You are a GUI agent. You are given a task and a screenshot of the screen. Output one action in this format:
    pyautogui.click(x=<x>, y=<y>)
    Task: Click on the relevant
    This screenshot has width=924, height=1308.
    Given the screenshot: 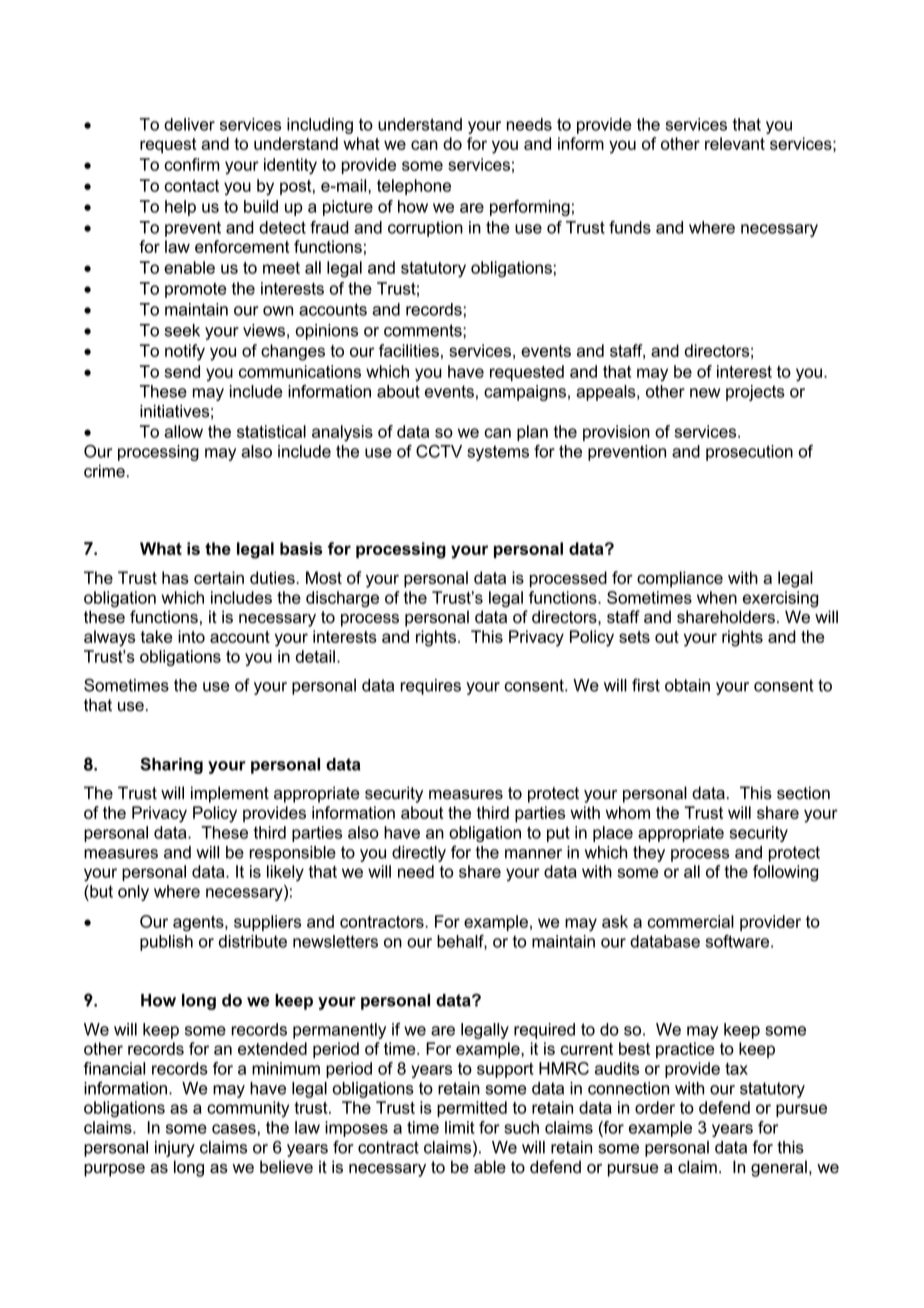 What is the action you would take?
    pyautogui.click(x=735, y=143)
